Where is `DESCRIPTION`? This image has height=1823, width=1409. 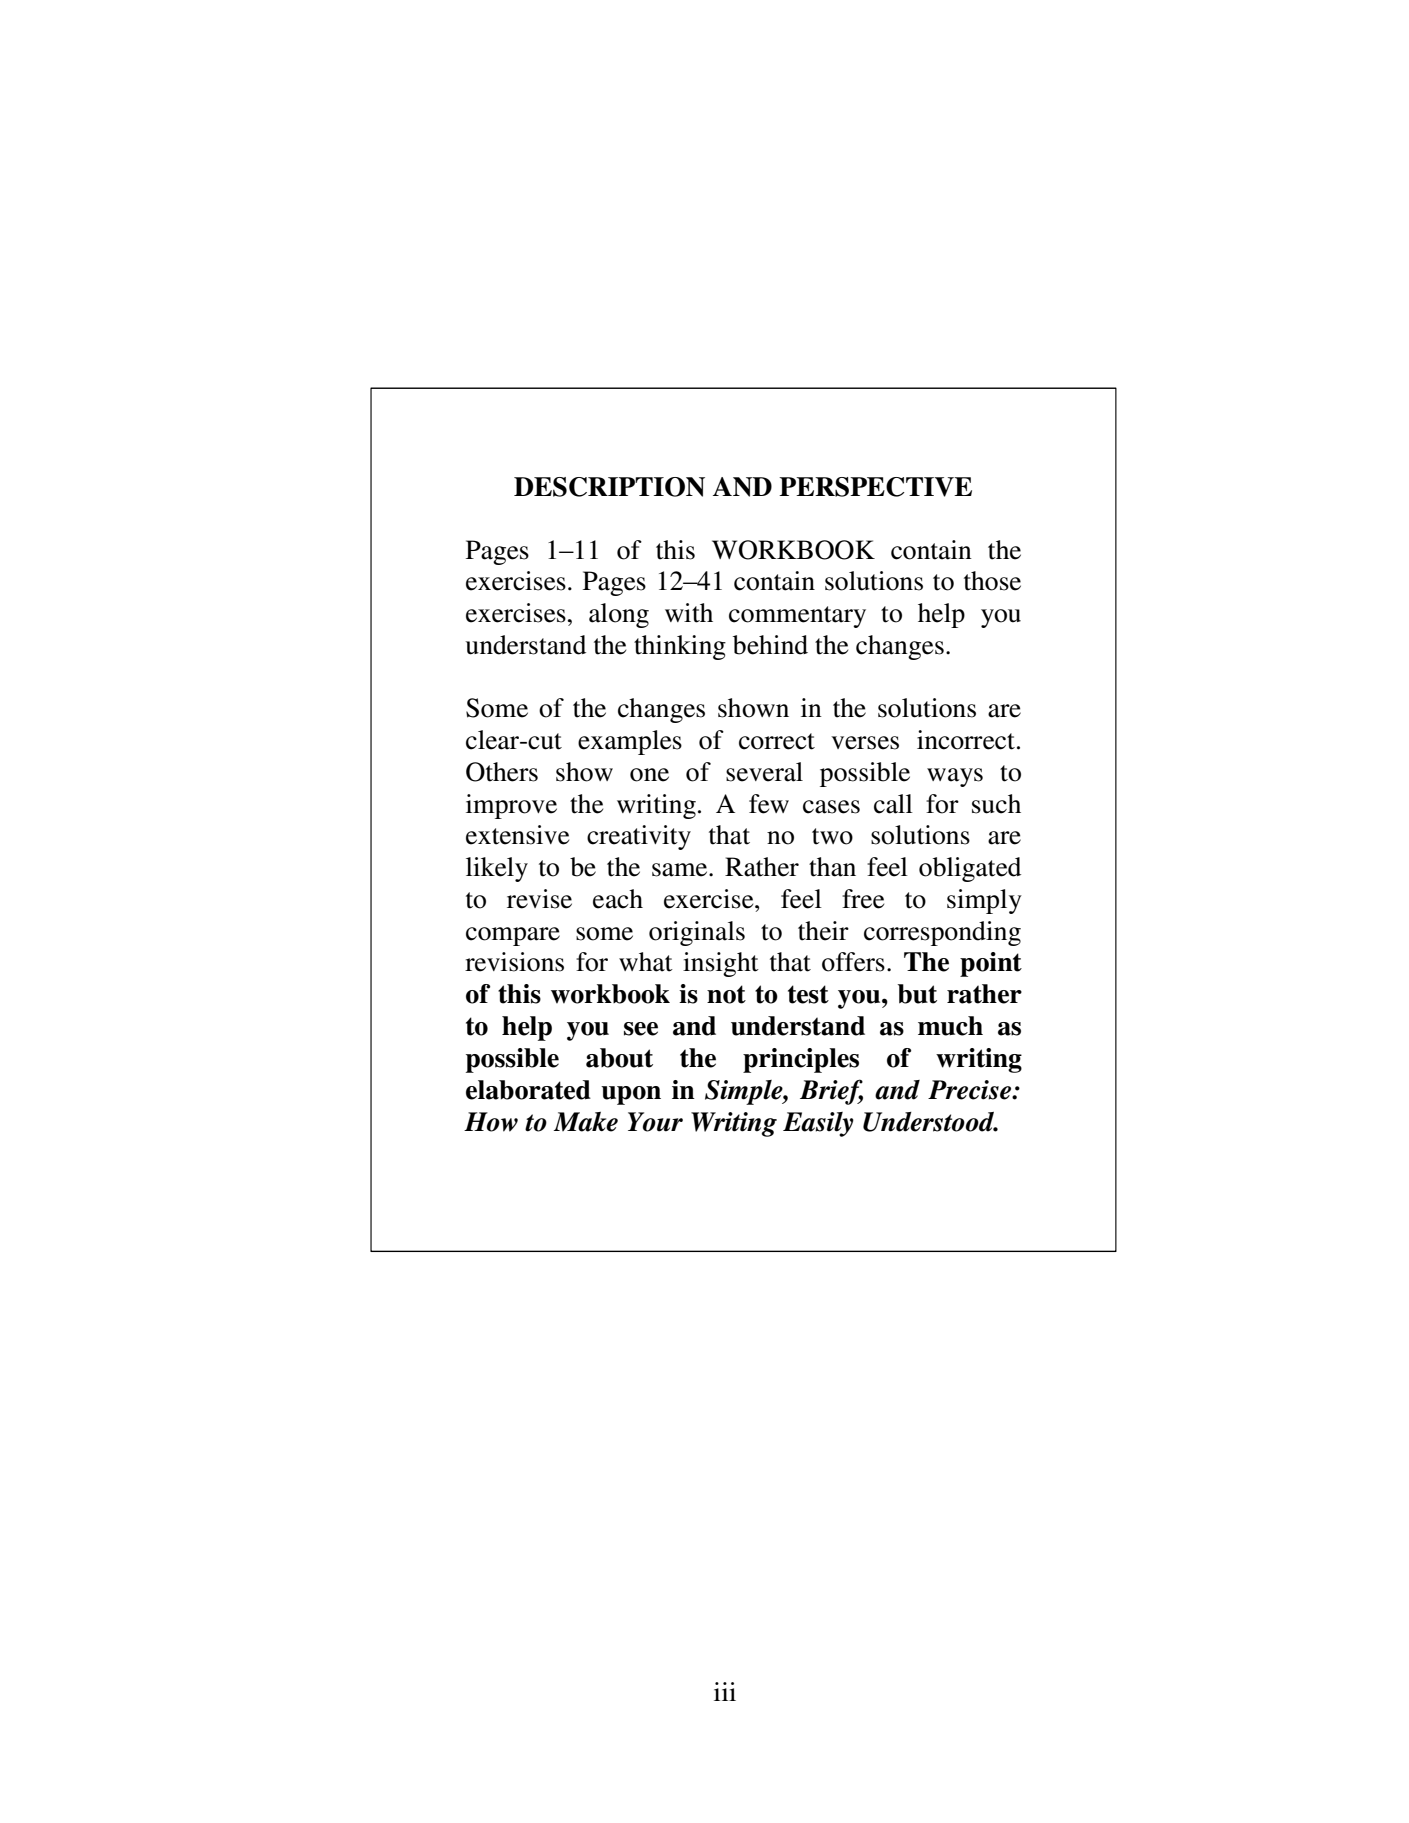
DESCRIPTION is located at coordinates (609, 487).
